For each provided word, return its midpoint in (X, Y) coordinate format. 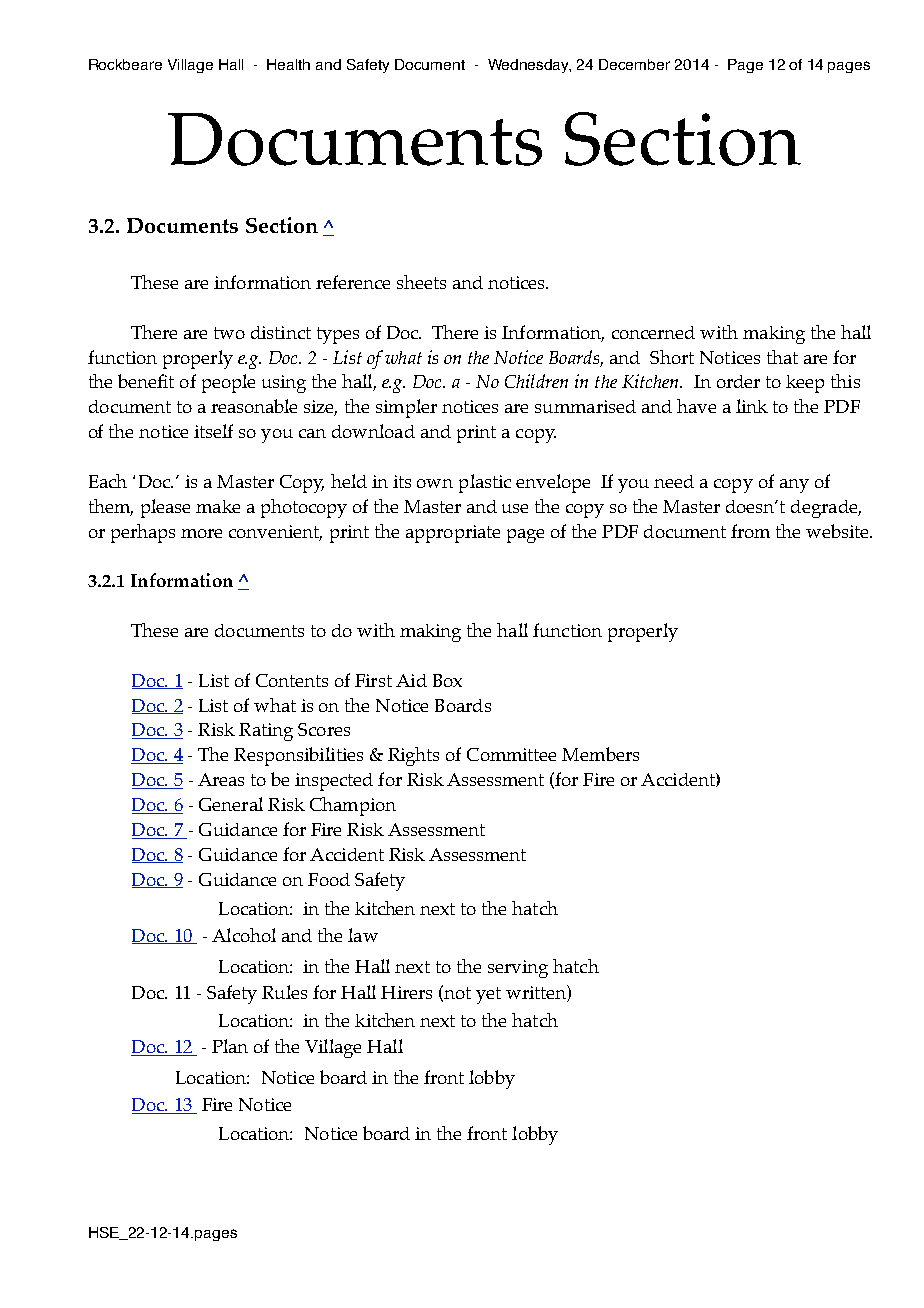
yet (488, 995)
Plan (230, 1046)
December (634, 64)
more (201, 533)
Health (288, 64)
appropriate (453, 534)
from (750, 531)
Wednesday (529, 66)
